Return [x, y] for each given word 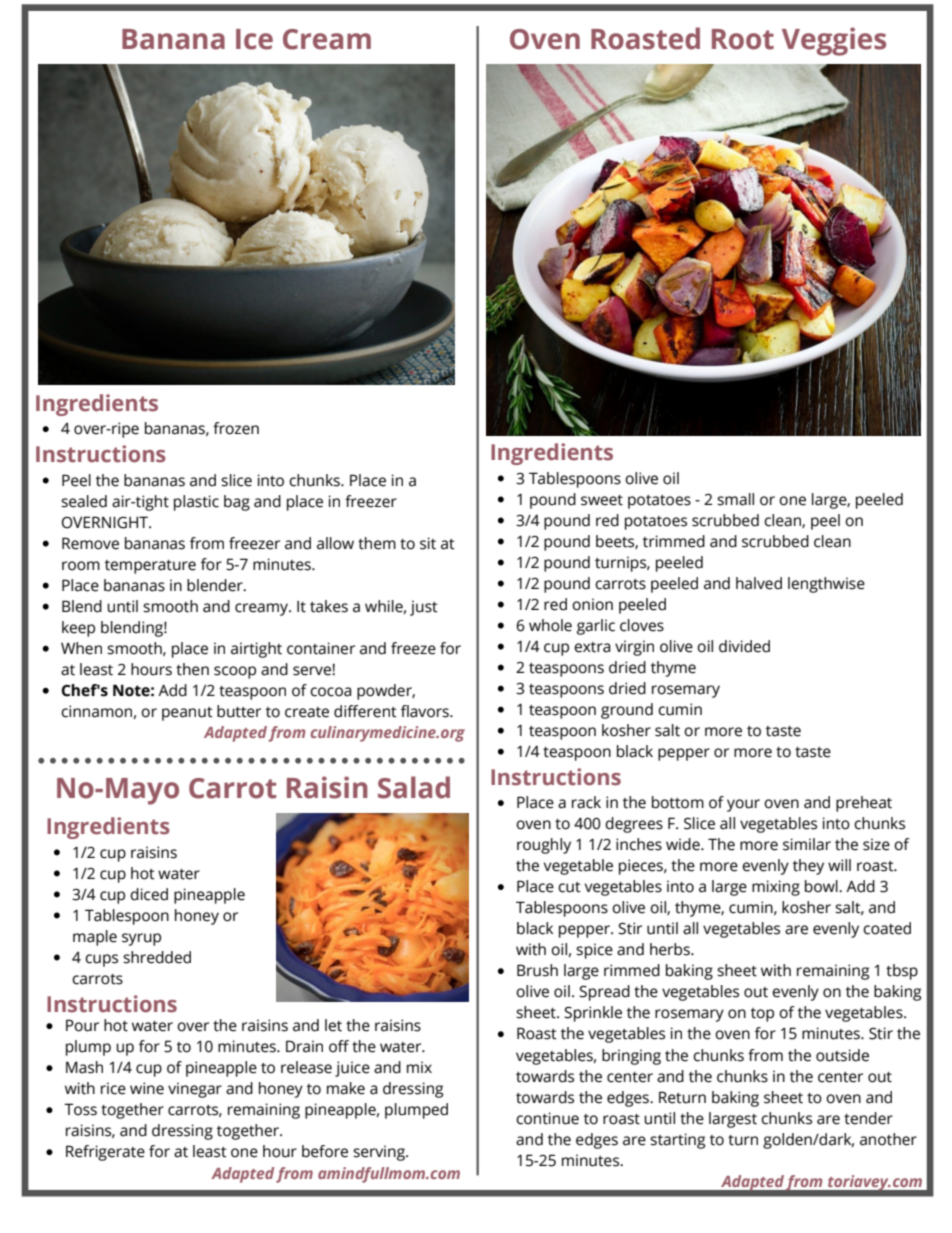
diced [149, 894]
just [424, 608]
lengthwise [826, 585]
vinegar [195, 1090]
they [808, 867]
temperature [150, 567]
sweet [602, 500]
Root [743, 39]
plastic [196, 503]
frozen [236, 428]
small [735, 499]
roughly [544, 846]
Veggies [834, 41]
